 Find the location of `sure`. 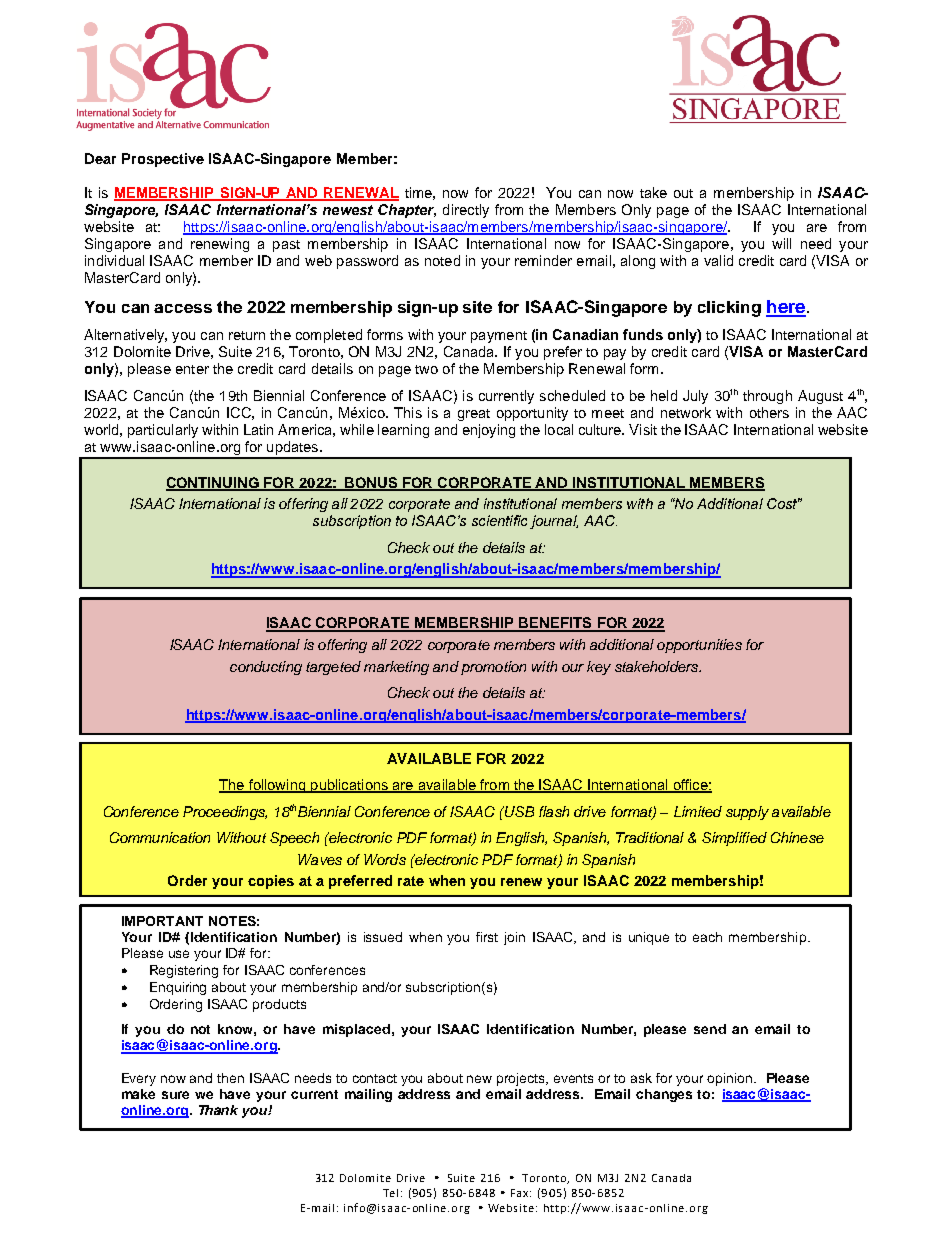

sure is located at coordinates (175, 1095).
